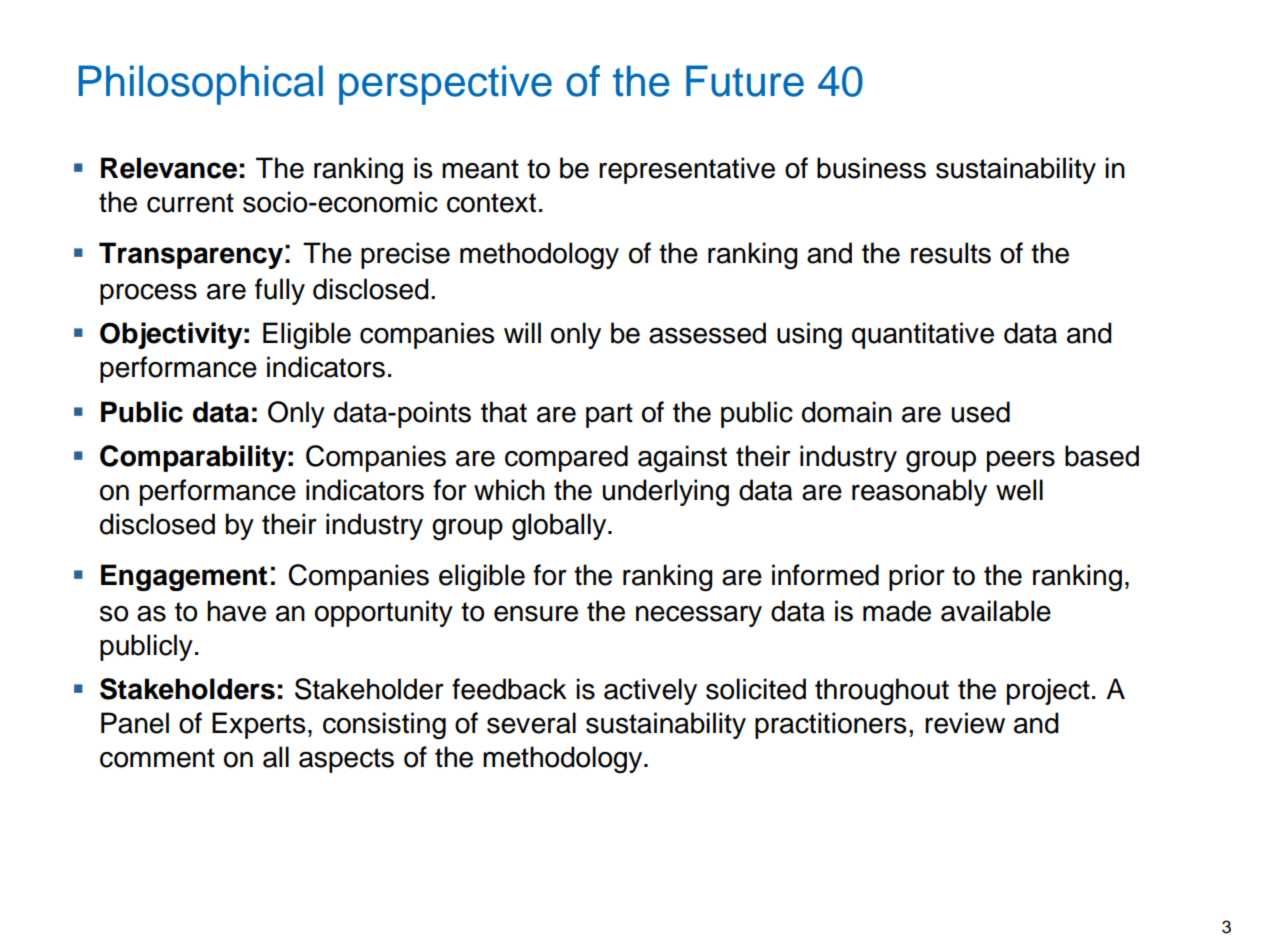 The width and height of the screenshot is (1270, 952). Describe the element at coordinates (871, 168) in the screenshot. I see `business` at that location.
